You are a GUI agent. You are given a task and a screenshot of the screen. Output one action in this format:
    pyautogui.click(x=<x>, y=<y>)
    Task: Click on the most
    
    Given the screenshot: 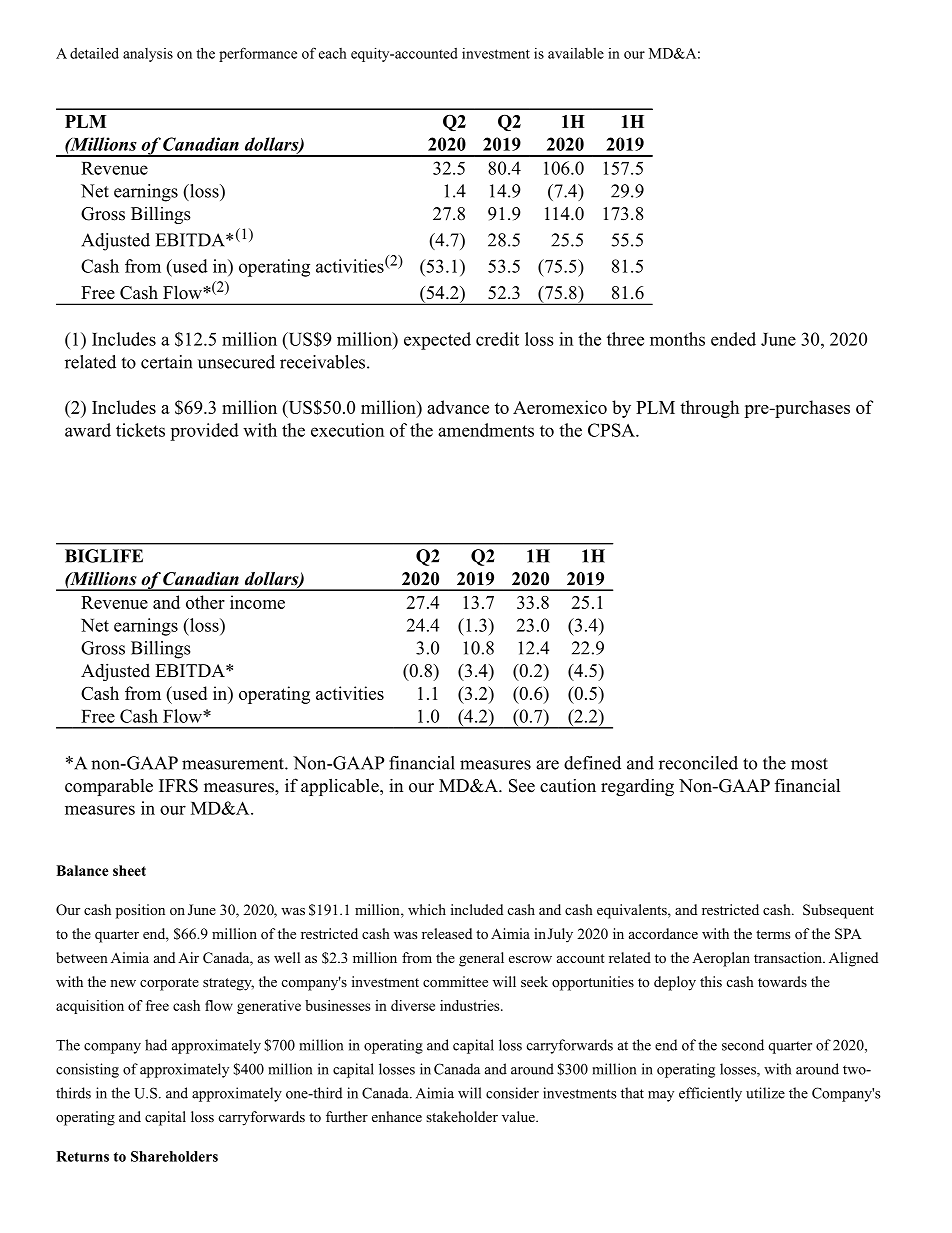 What is the action you would take?
    pyautogui.click(x=809, y=764)
